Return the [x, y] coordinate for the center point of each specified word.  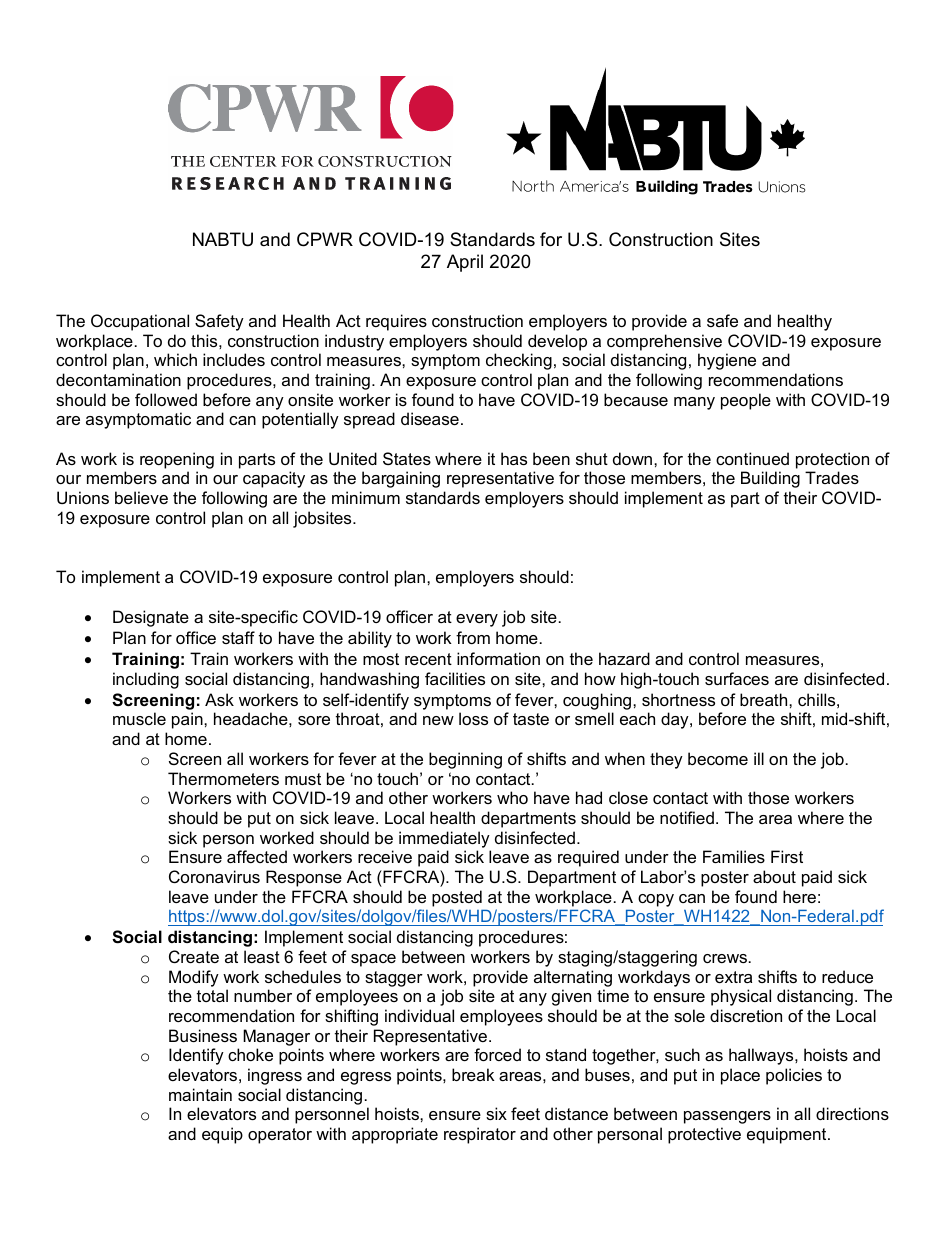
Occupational [140, 322]
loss [473, 718]
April [465, 263]
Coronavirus [214, 876]
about [774, 876]
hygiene [727, 361]
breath [765, 699]
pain [188, 720]
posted [457, 898]
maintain [200, 1094]
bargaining [401, 479]
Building [770, 479]
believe [141, 497]
